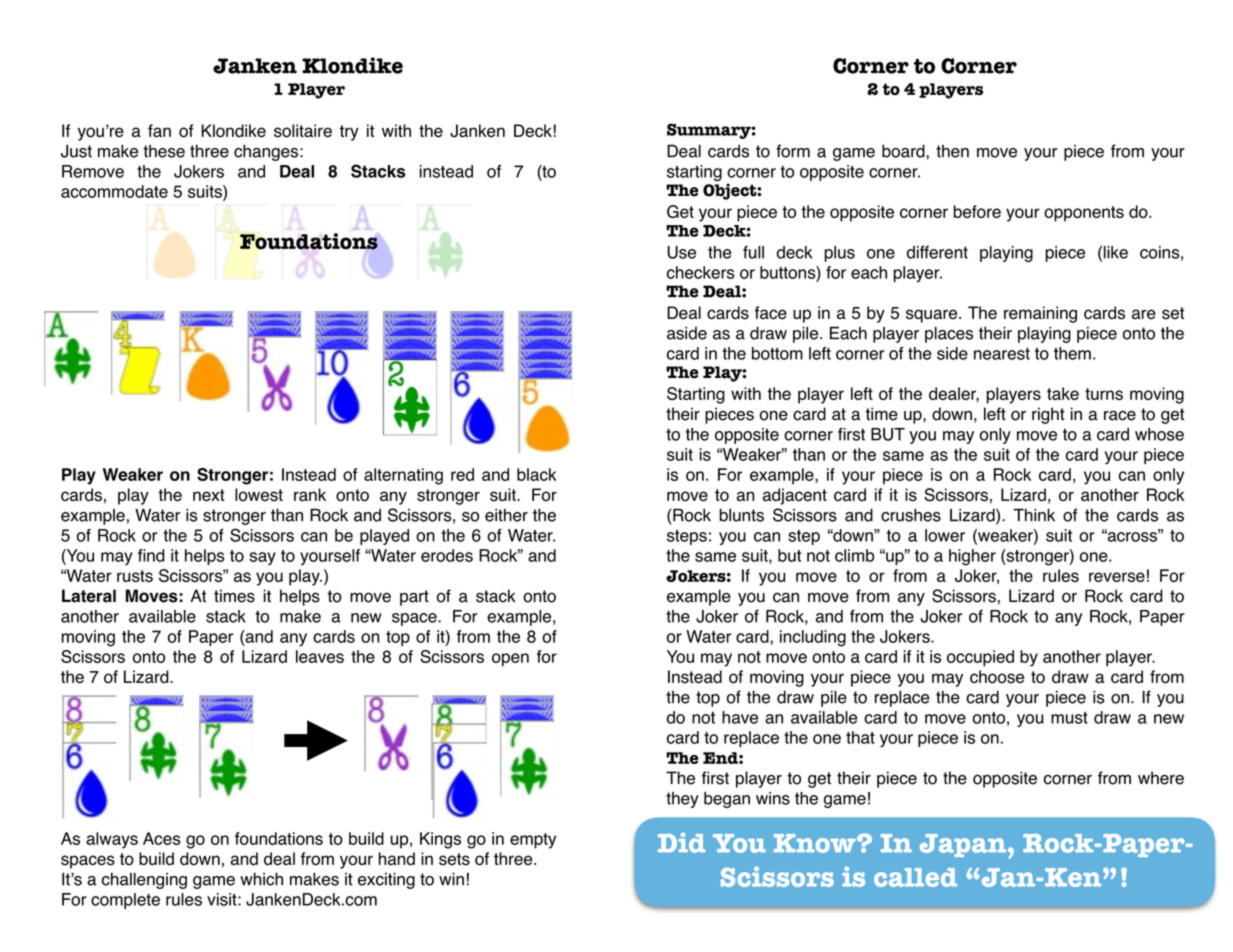 This screenshot has height=952, width=1233. Describe the element at coordinates (964, 845) in the screenshot. I see `Japan` at that location.
